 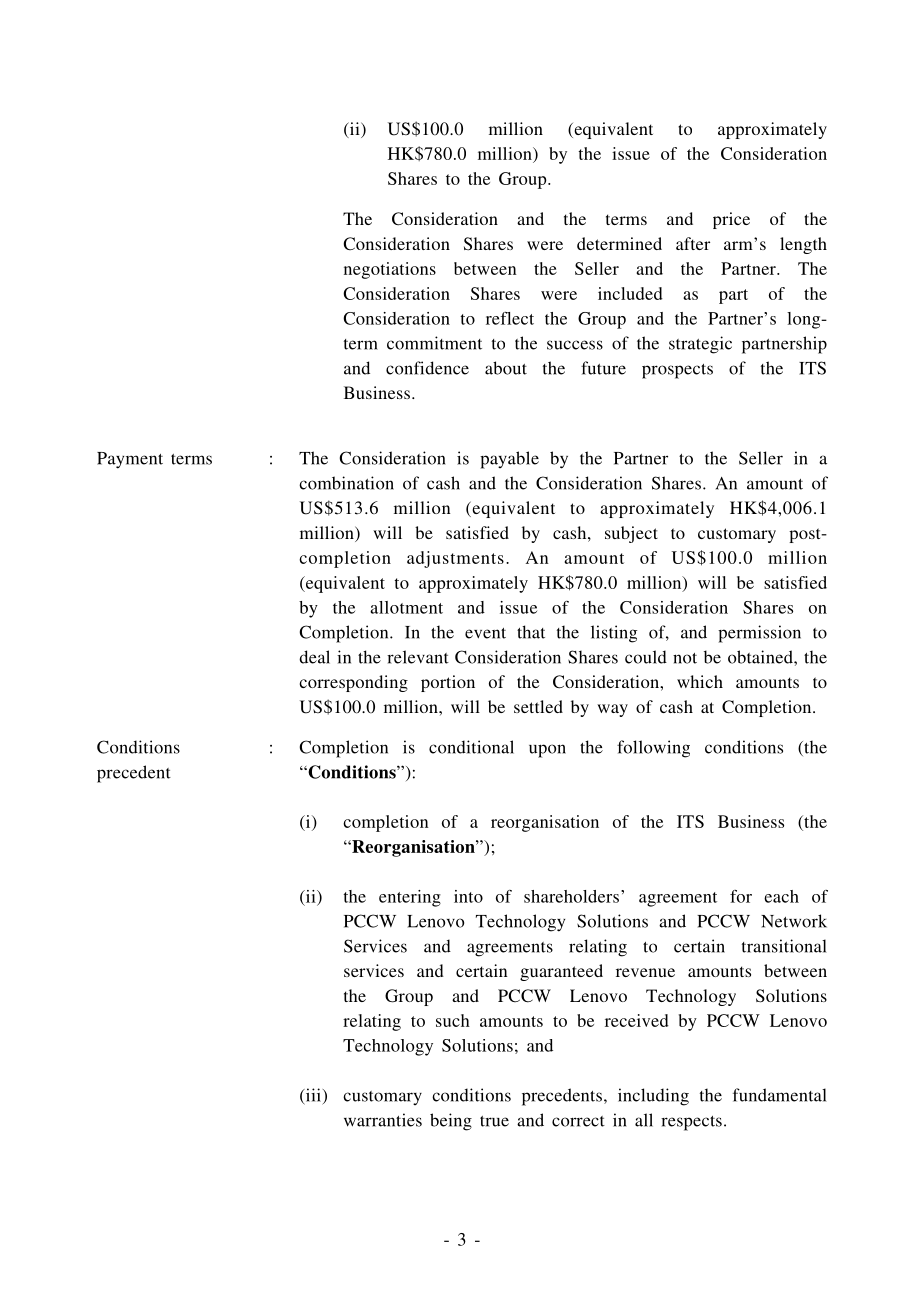 I want to click on which, so click(x=700, y=681).
